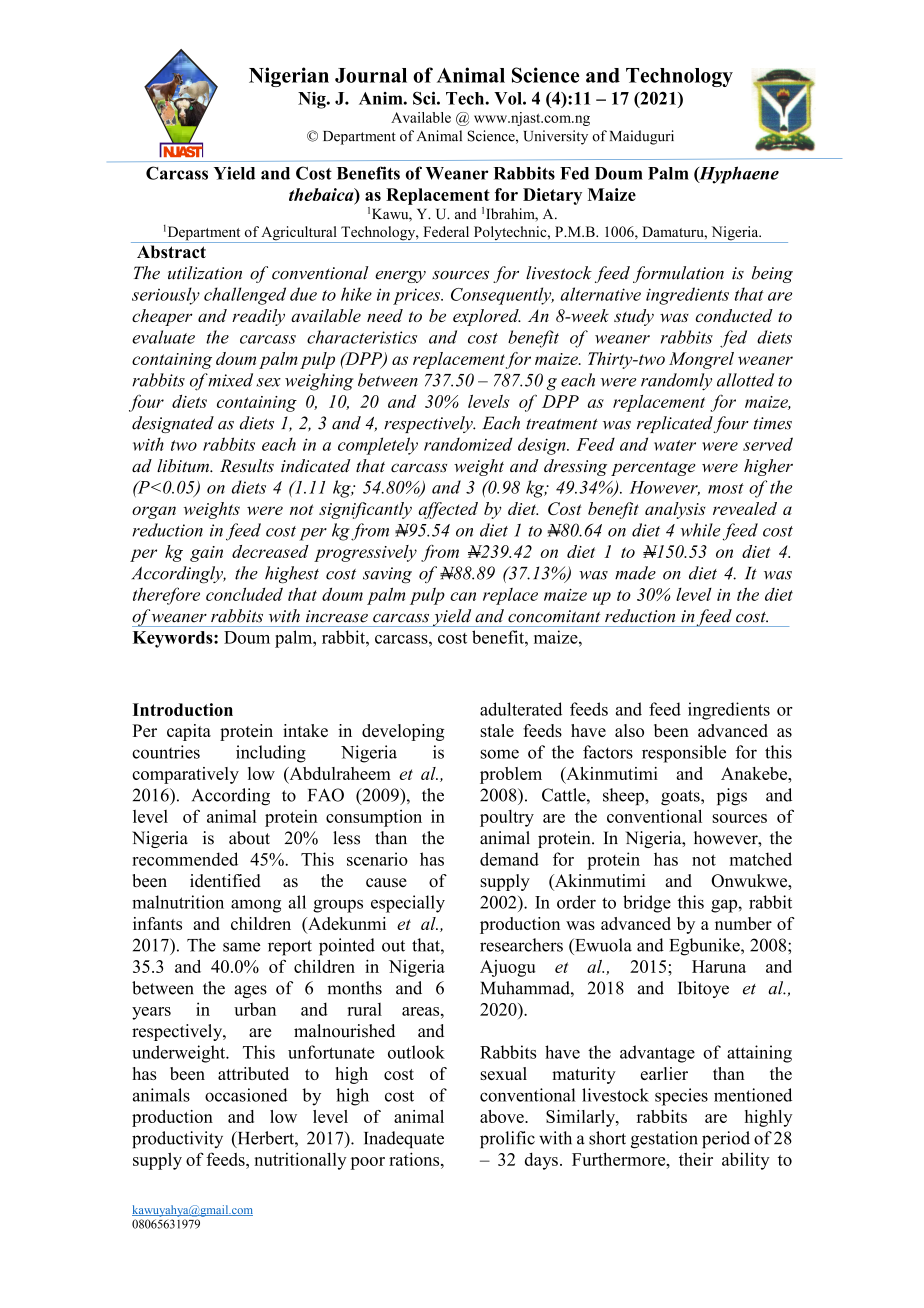  What do you see at coordinates (230, 380) in the screenshot?
I see `mixed` at bounding box center [230, 380].
